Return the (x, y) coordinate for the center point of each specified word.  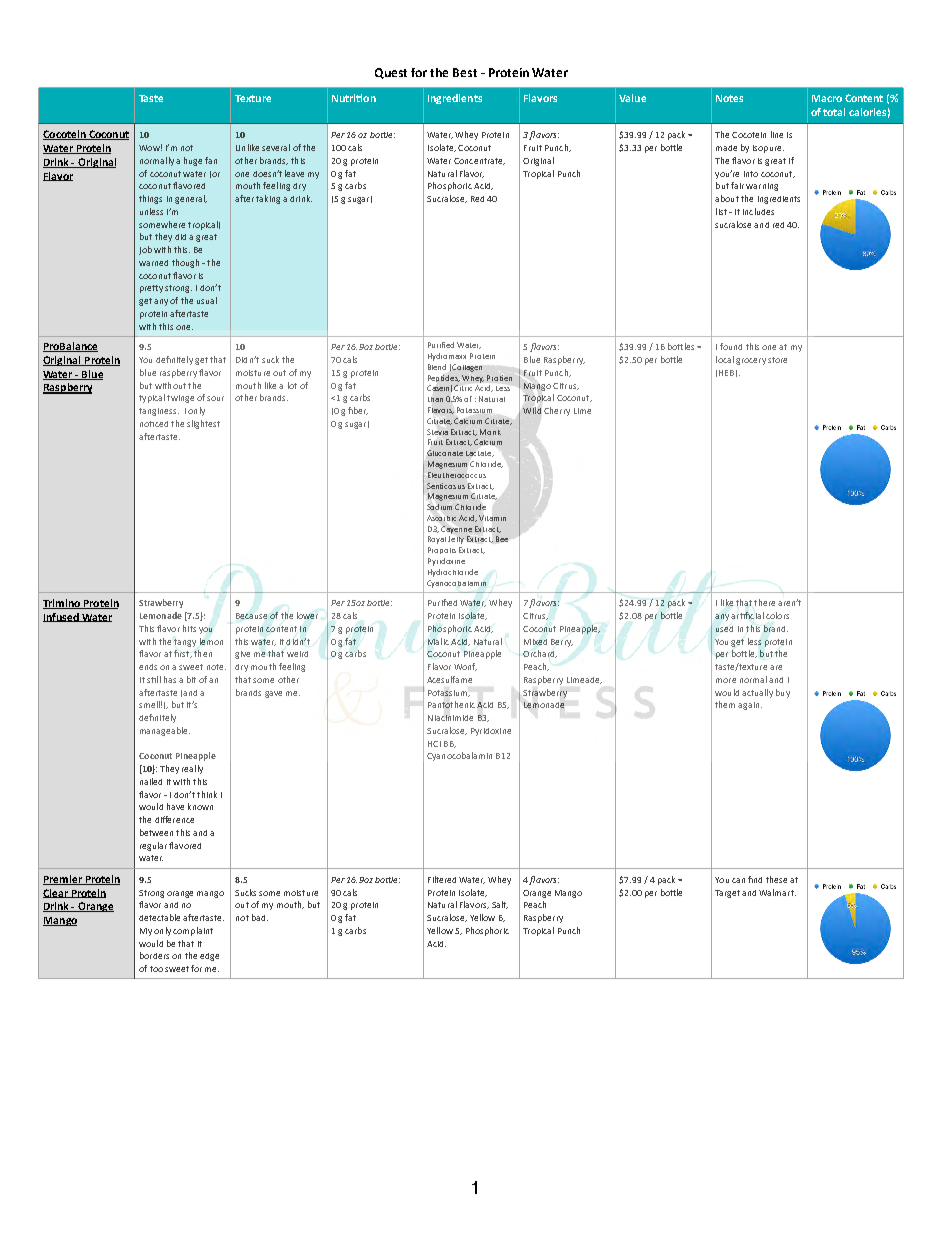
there (764, 602)
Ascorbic (441, 518)
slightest (203, 424)
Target (727, 894)
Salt (500, 905)
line (777, 134)
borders (154, 955)
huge (193, 161)
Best (465, 72)
